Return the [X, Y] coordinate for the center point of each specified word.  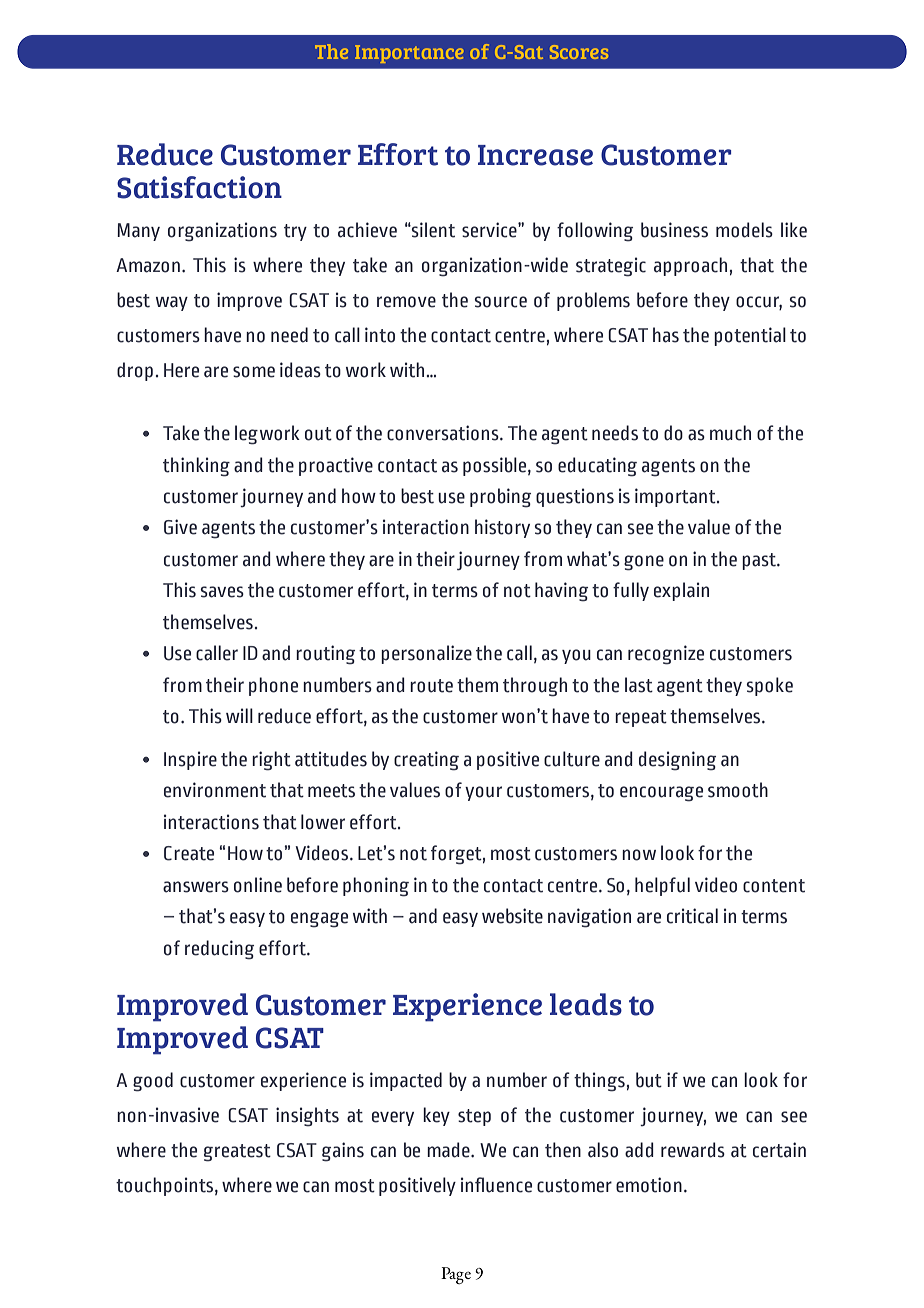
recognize [666, 655]
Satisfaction [199, 187]
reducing [219, 950]
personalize [426, 654]
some [254, 372]
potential [750, 336]
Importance [409, 54]
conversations [444, 433]
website [512, 916]
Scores [579, 52]
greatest [237, 1153]
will [239, 715]
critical [692, 916]
